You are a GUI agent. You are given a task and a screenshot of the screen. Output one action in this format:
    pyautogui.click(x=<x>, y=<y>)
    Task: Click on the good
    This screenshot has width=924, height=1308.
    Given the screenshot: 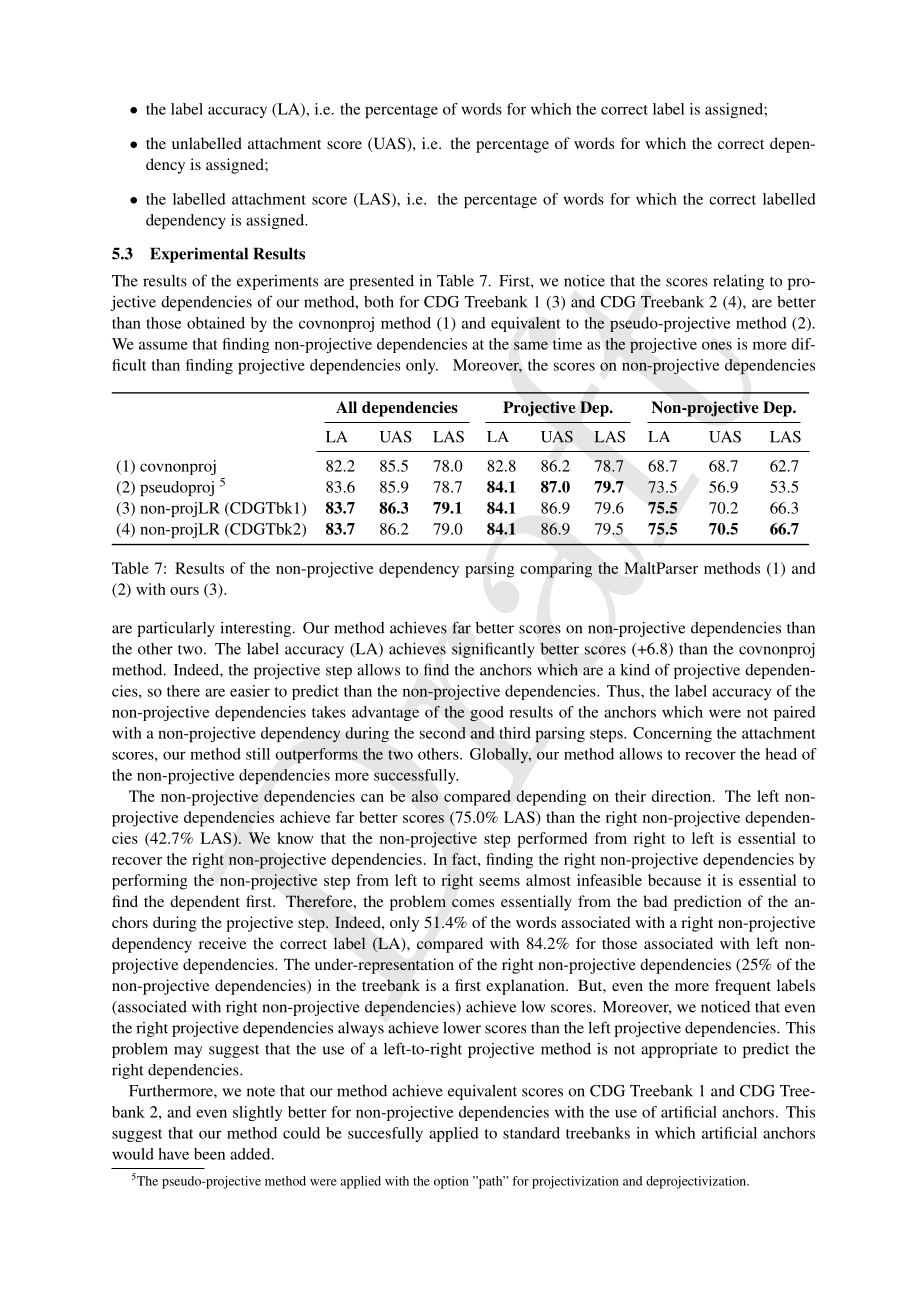 What is the action you would take?
    pyautogui.click(x=487, y=714)
